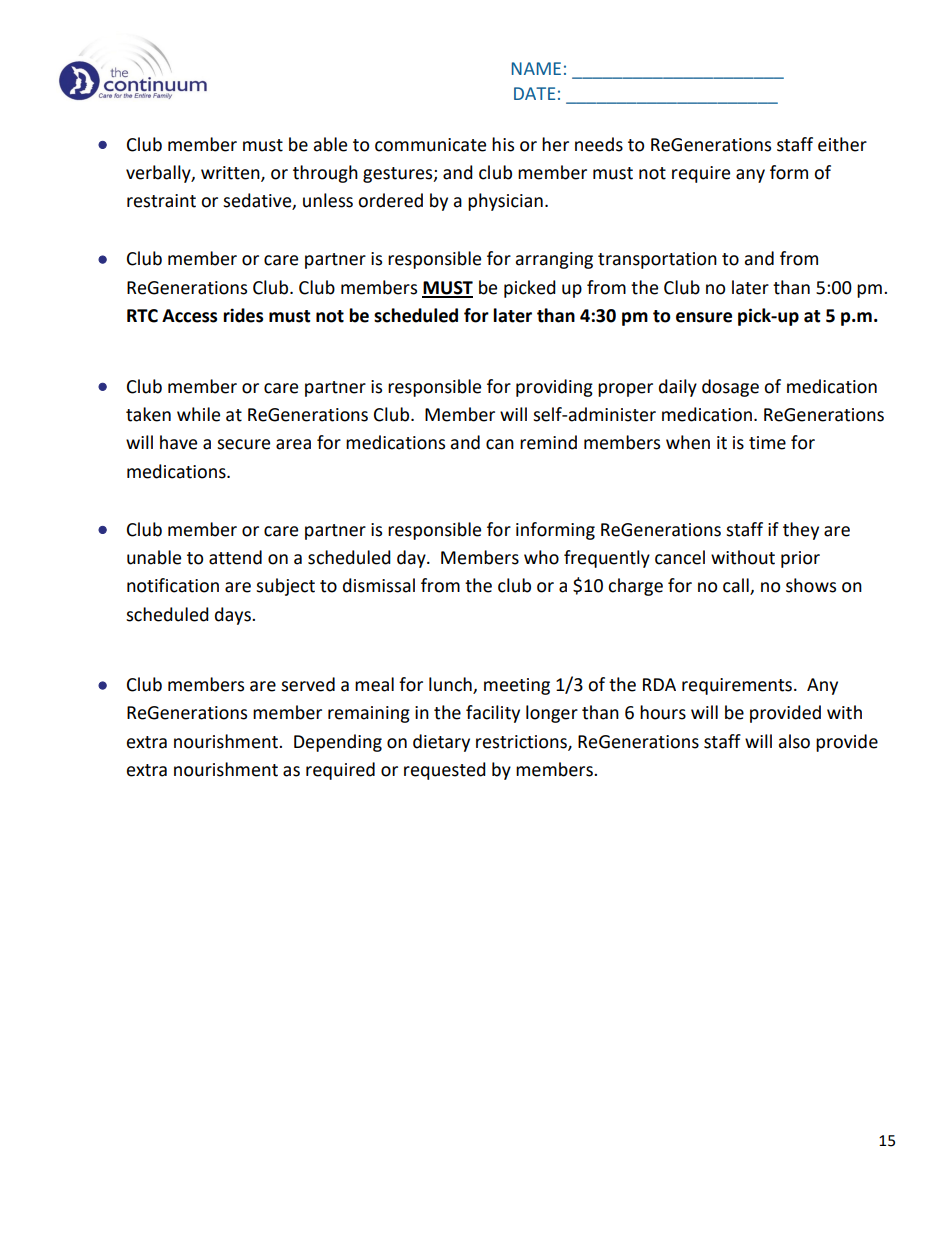 This screenshot has width=952, height=1233. I want to click on DATE, so click(534, 93).
